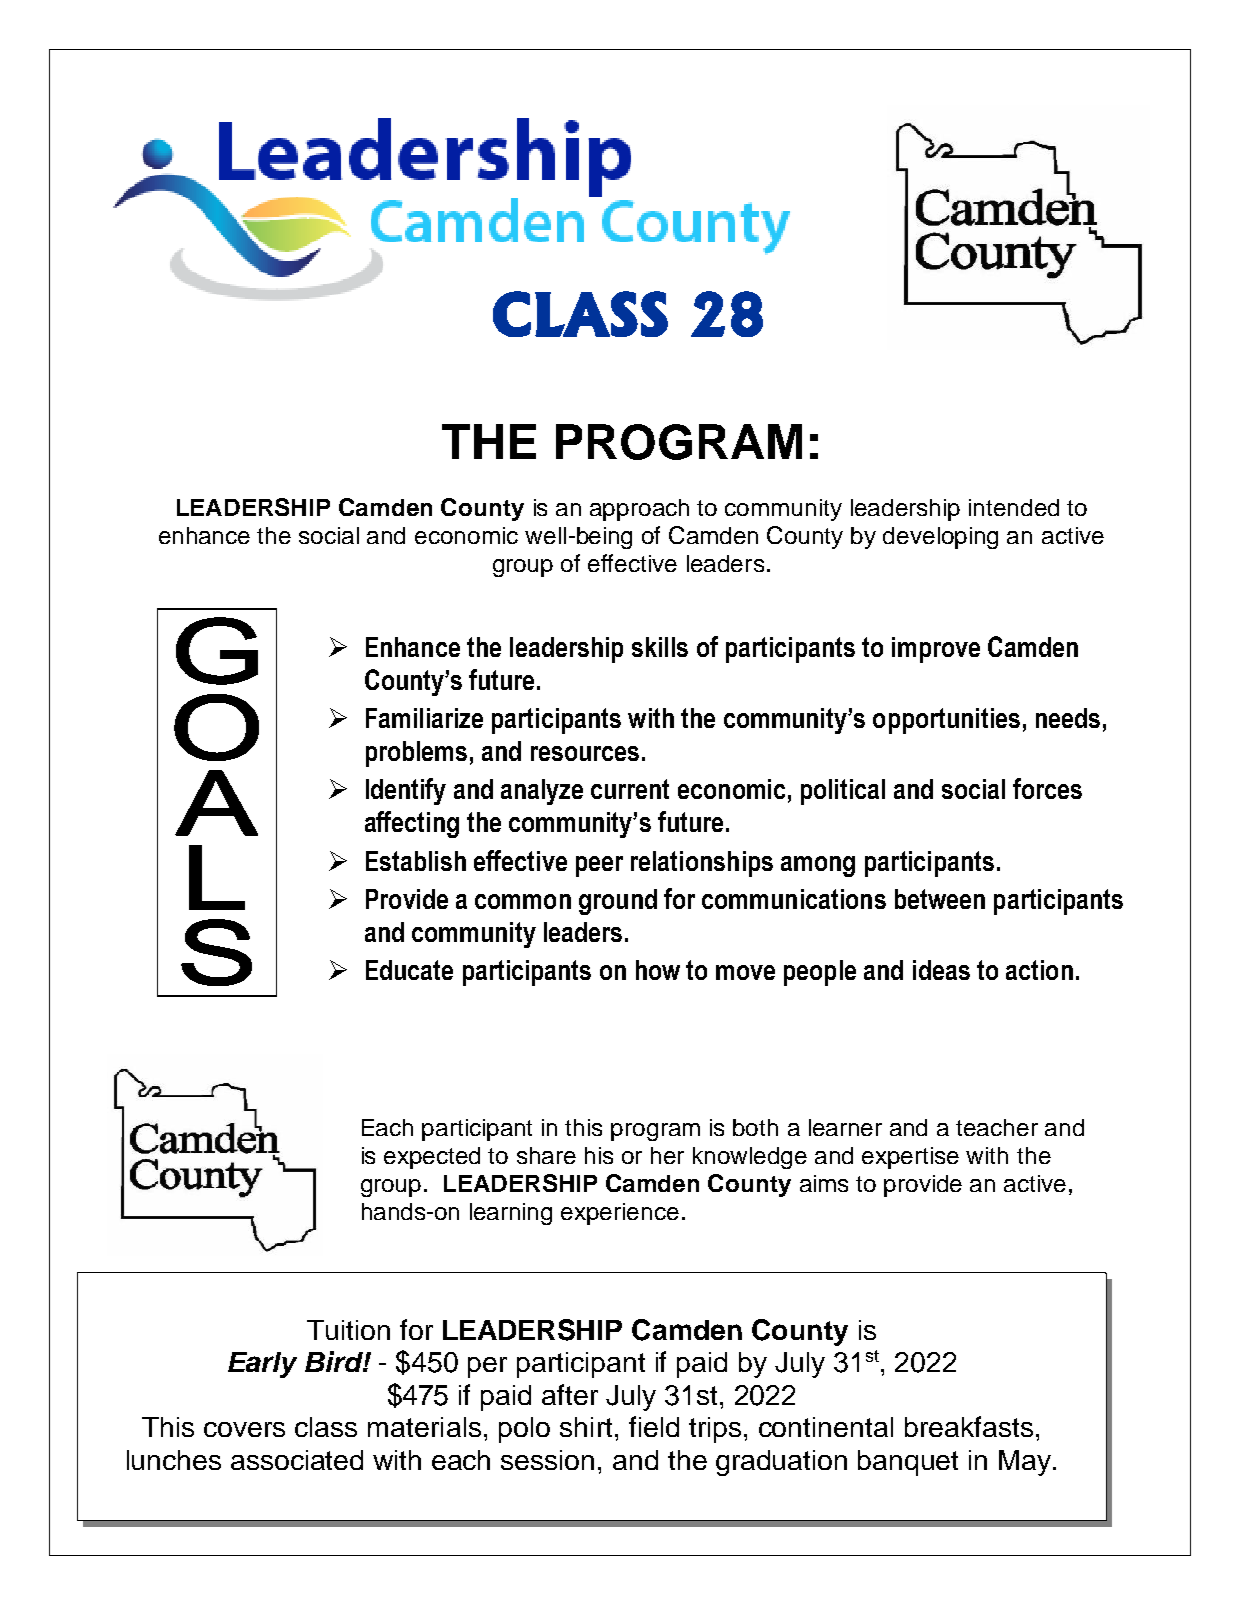  Describe the element at coordinates (639, 510) in the image. I see `approach` at that location.
